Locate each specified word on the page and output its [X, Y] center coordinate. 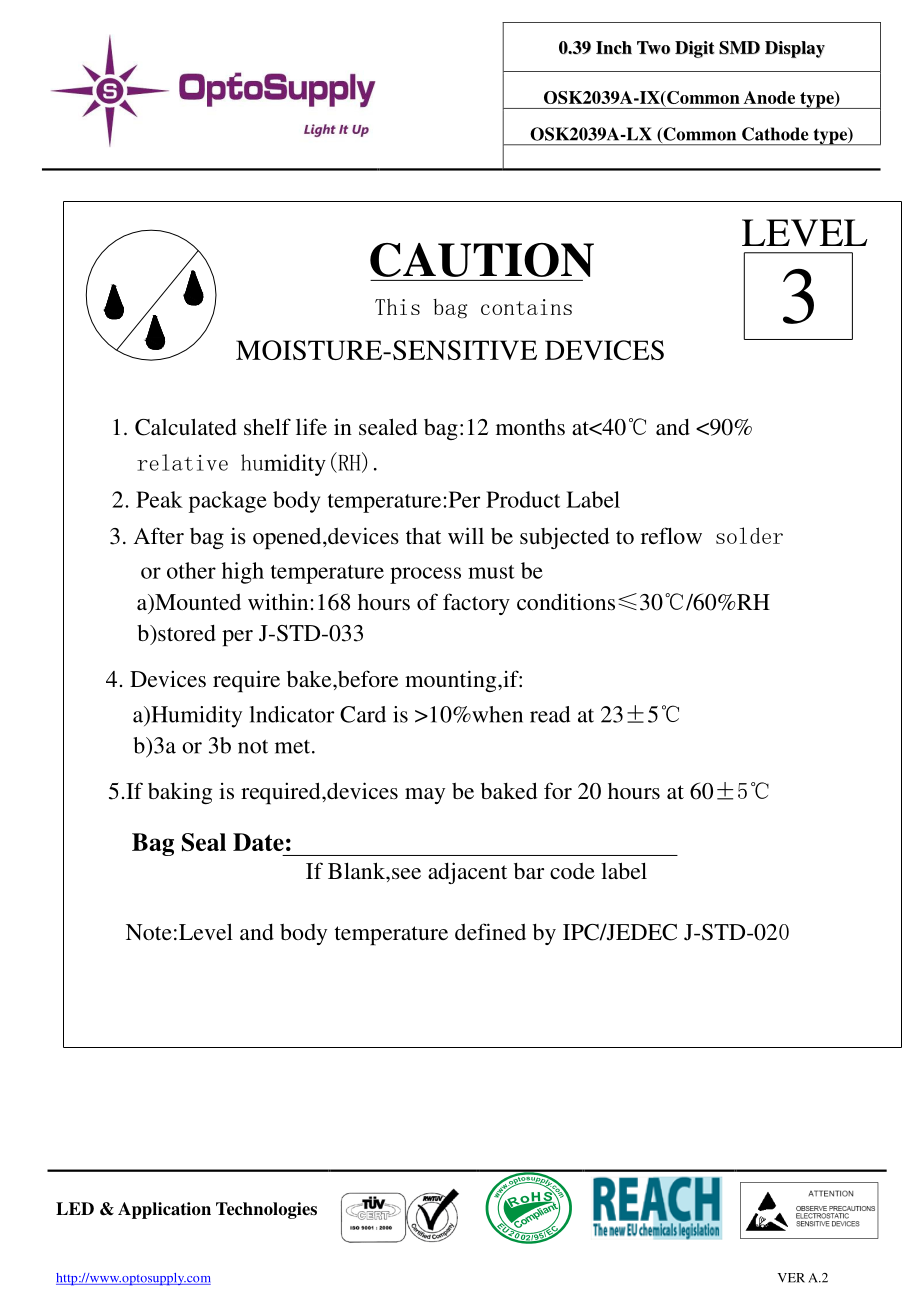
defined [490, 931]
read [550, 714]
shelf [267, 426]
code [572, 871]
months [530, 427]
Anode [769, 97]
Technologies [266, 1210]
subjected [564, 538]
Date [258, 842]
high [243, 573]
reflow [671, 535]
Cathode [775, 134]
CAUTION [482, 260]
